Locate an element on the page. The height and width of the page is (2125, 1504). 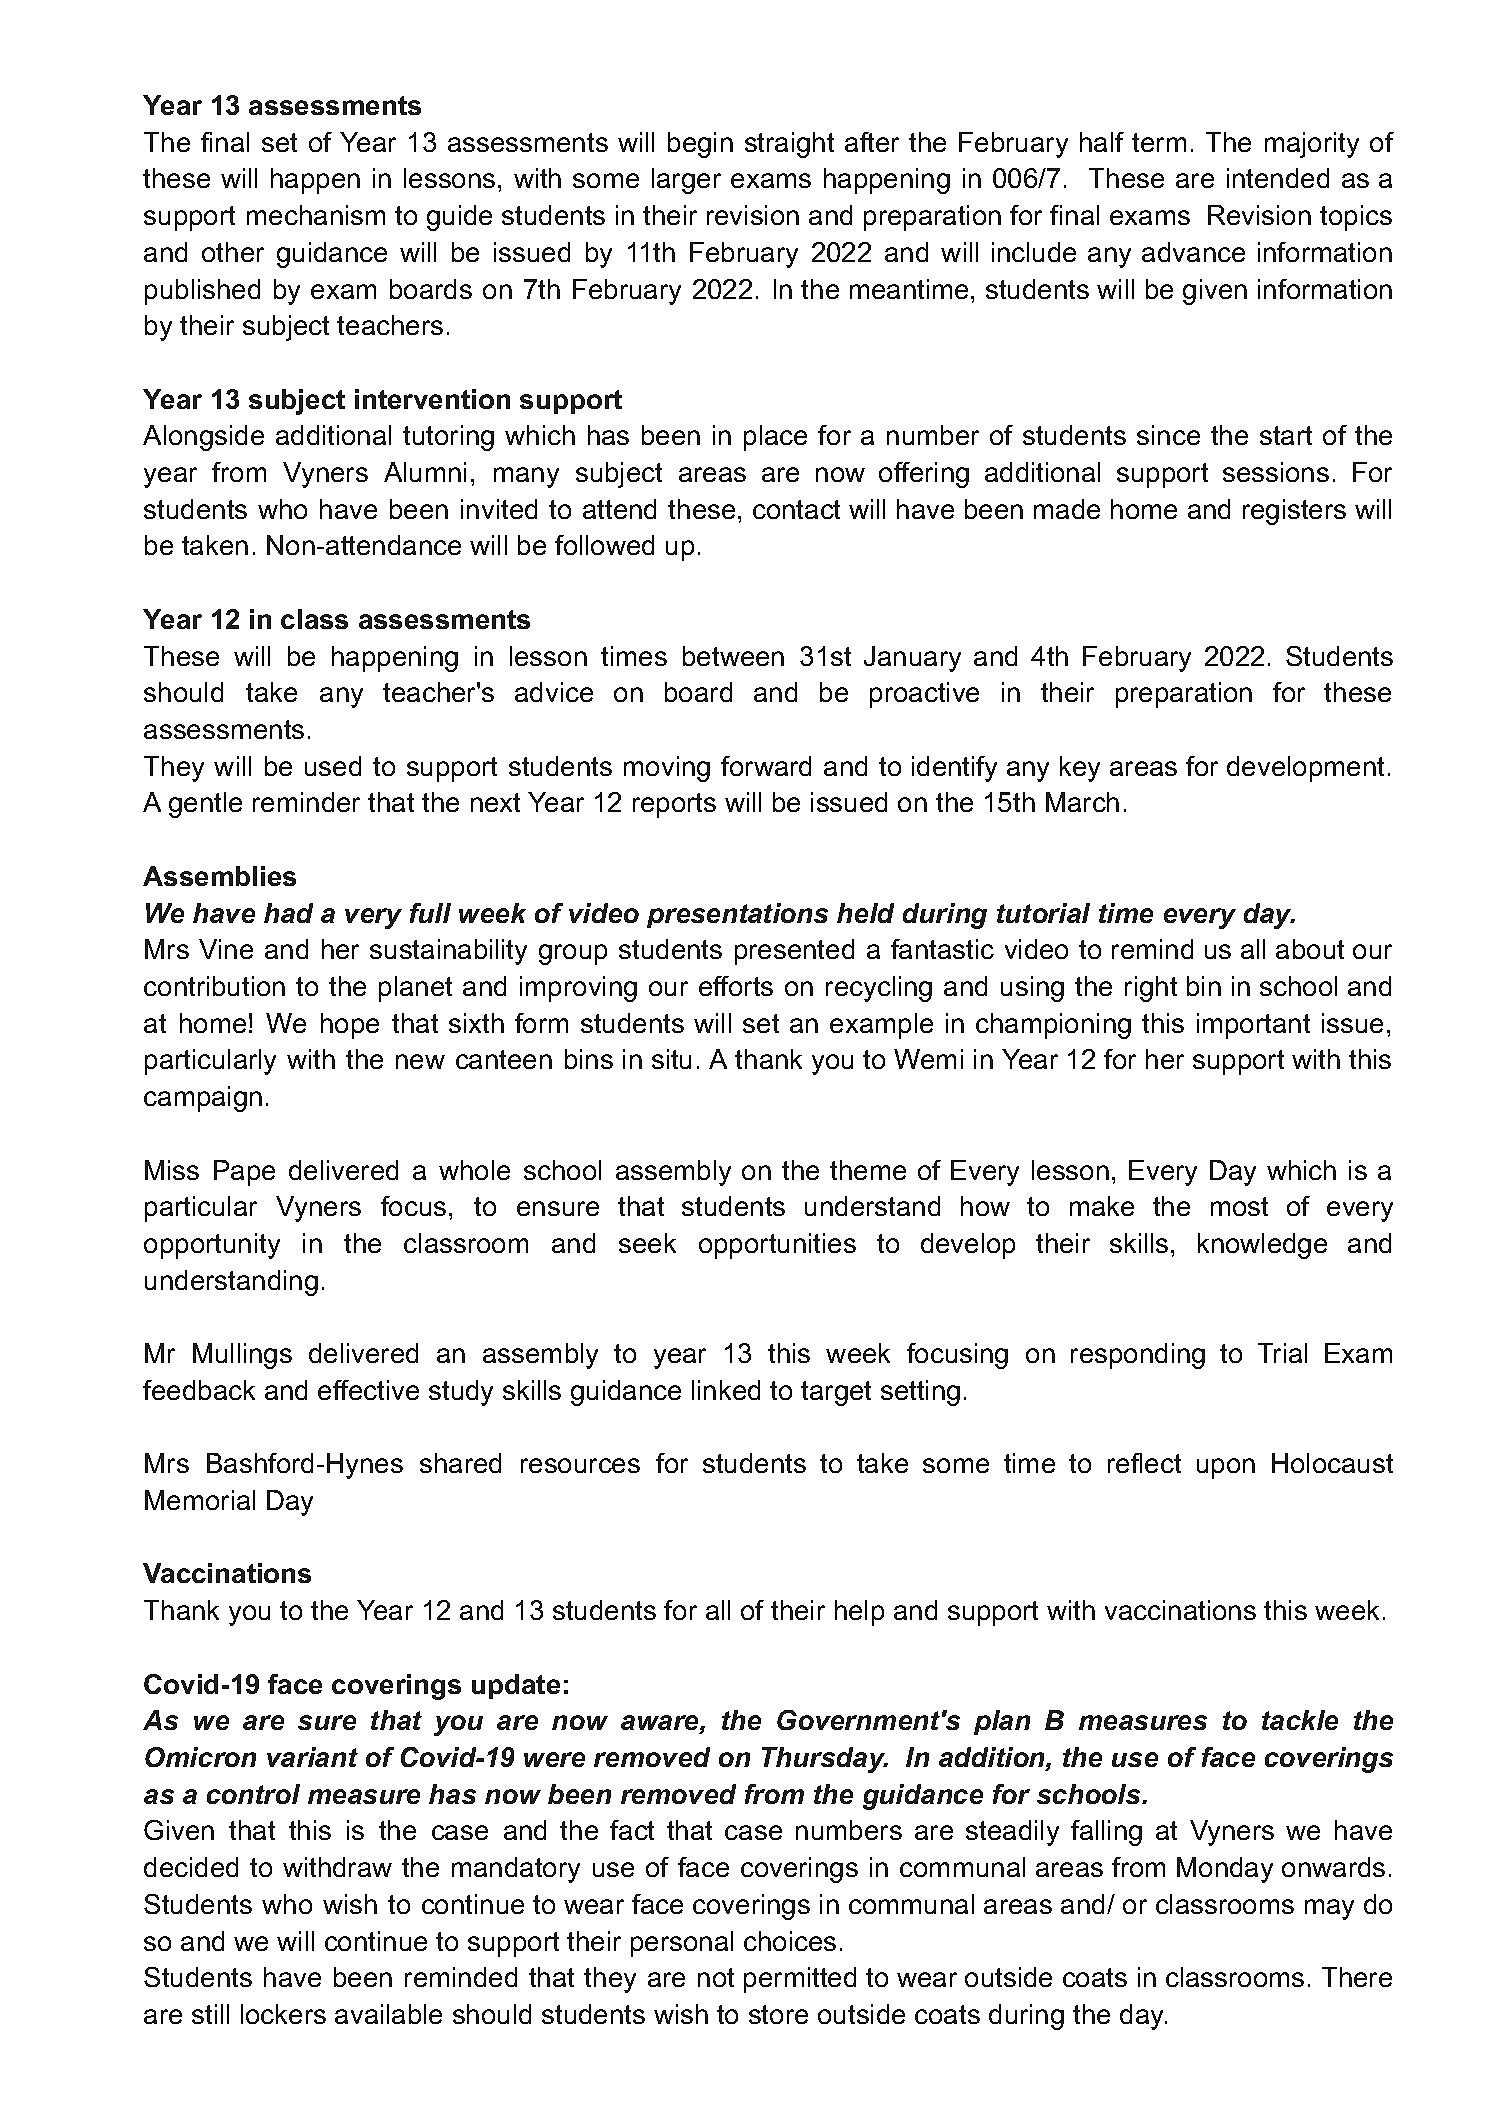
March is located at coordinates (1082, 802).
